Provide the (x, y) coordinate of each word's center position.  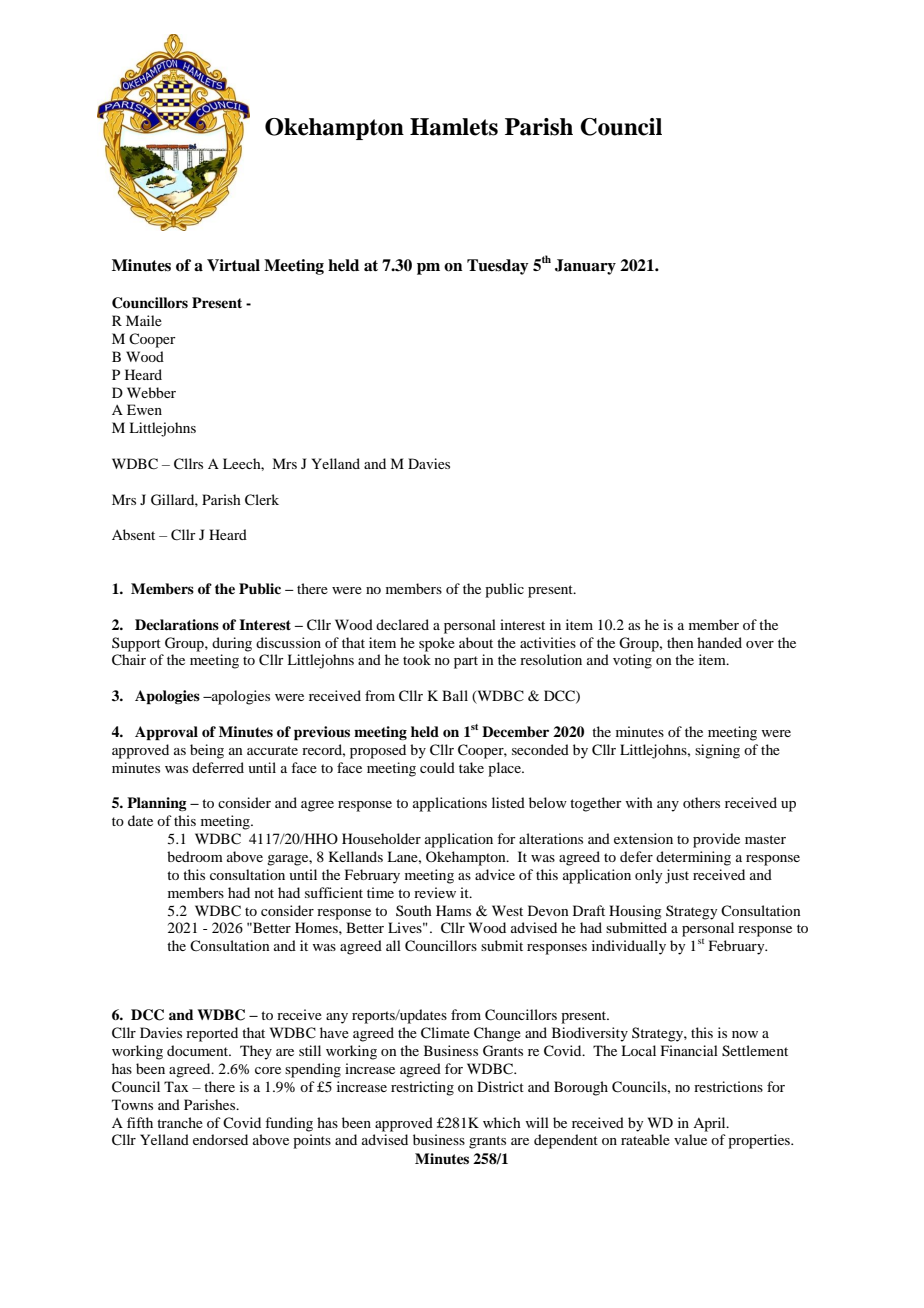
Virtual (233, 265)
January (585, 267)
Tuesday (498, 267)
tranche (180, 1122)
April (710, 1124)
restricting (422, 1088)
